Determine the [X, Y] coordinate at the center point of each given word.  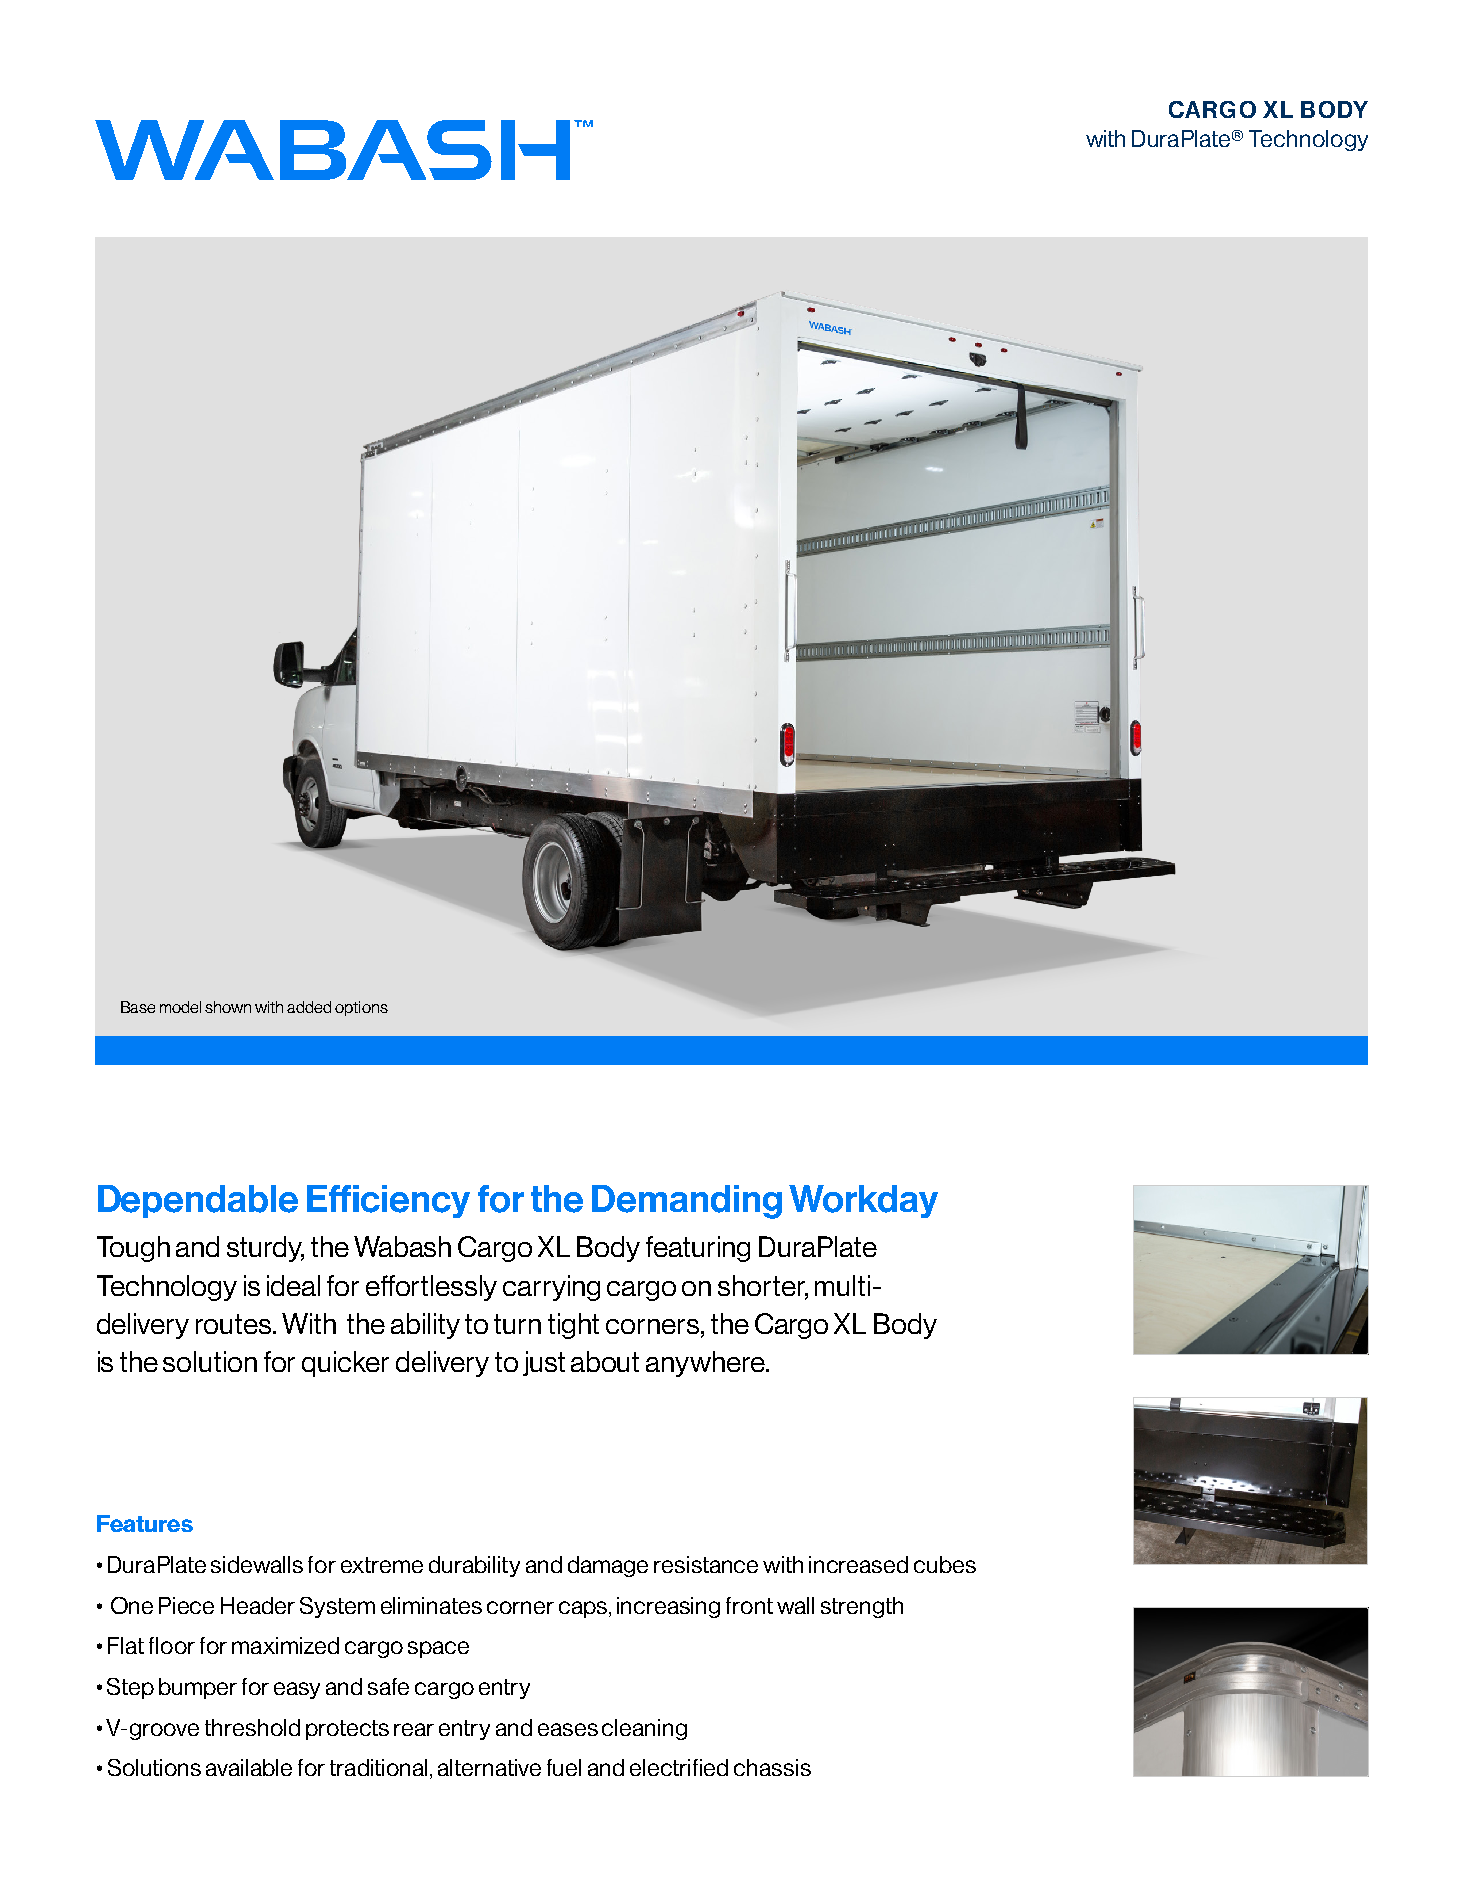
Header [258, 1605]
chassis [772, 1767]
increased [858, 1564]
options [361, 1008]
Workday [863, 1201]
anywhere [706, 1364]
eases [568, 1729]
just [544, 1363]
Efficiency [388, 1201]
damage [608, 1566]
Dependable [198, 1201]
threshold [252, 1727]
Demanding [687, 1202]
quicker [345, 1364]
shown [228, 1007]
